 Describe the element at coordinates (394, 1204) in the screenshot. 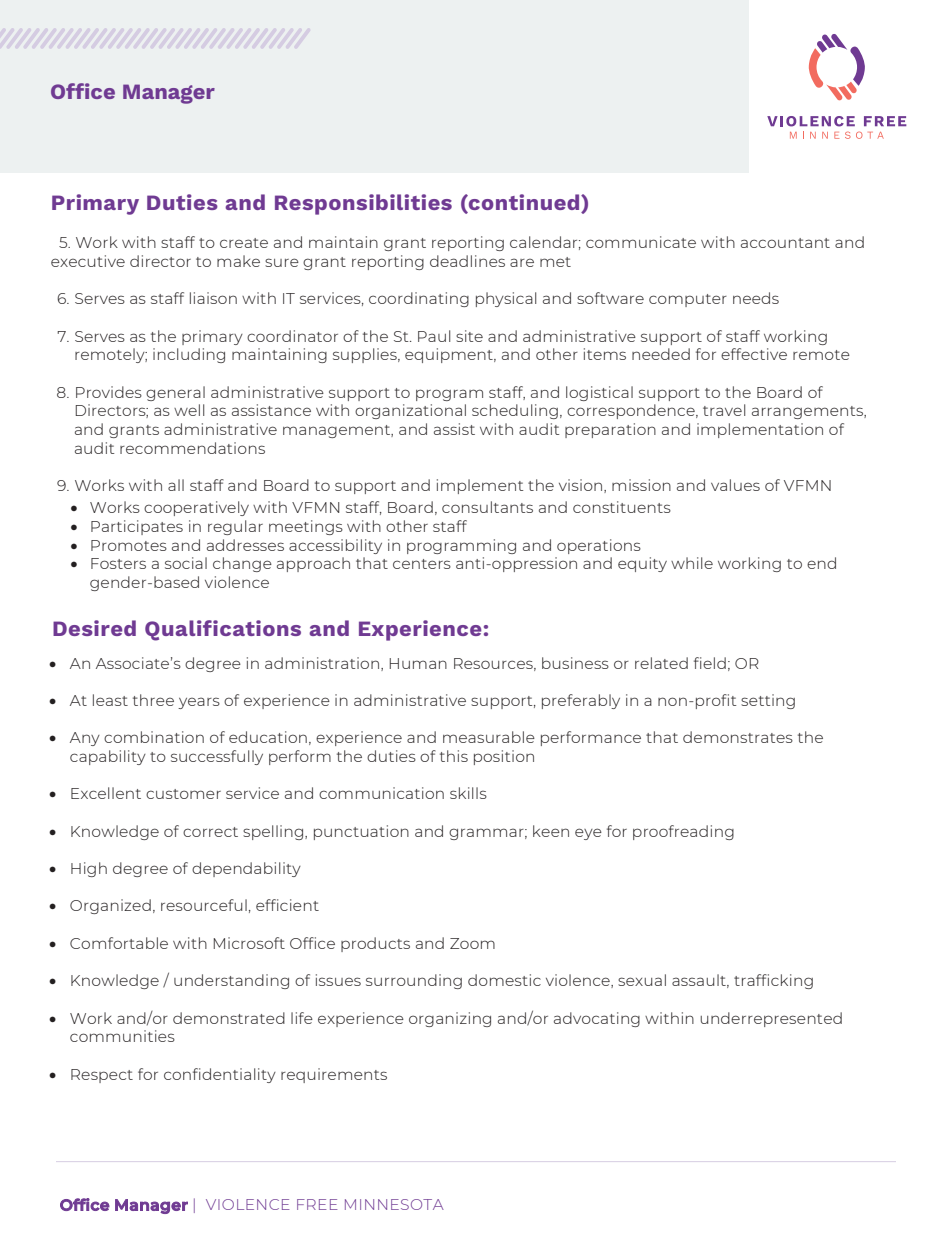

I see `MINNESOTA` at that location.
